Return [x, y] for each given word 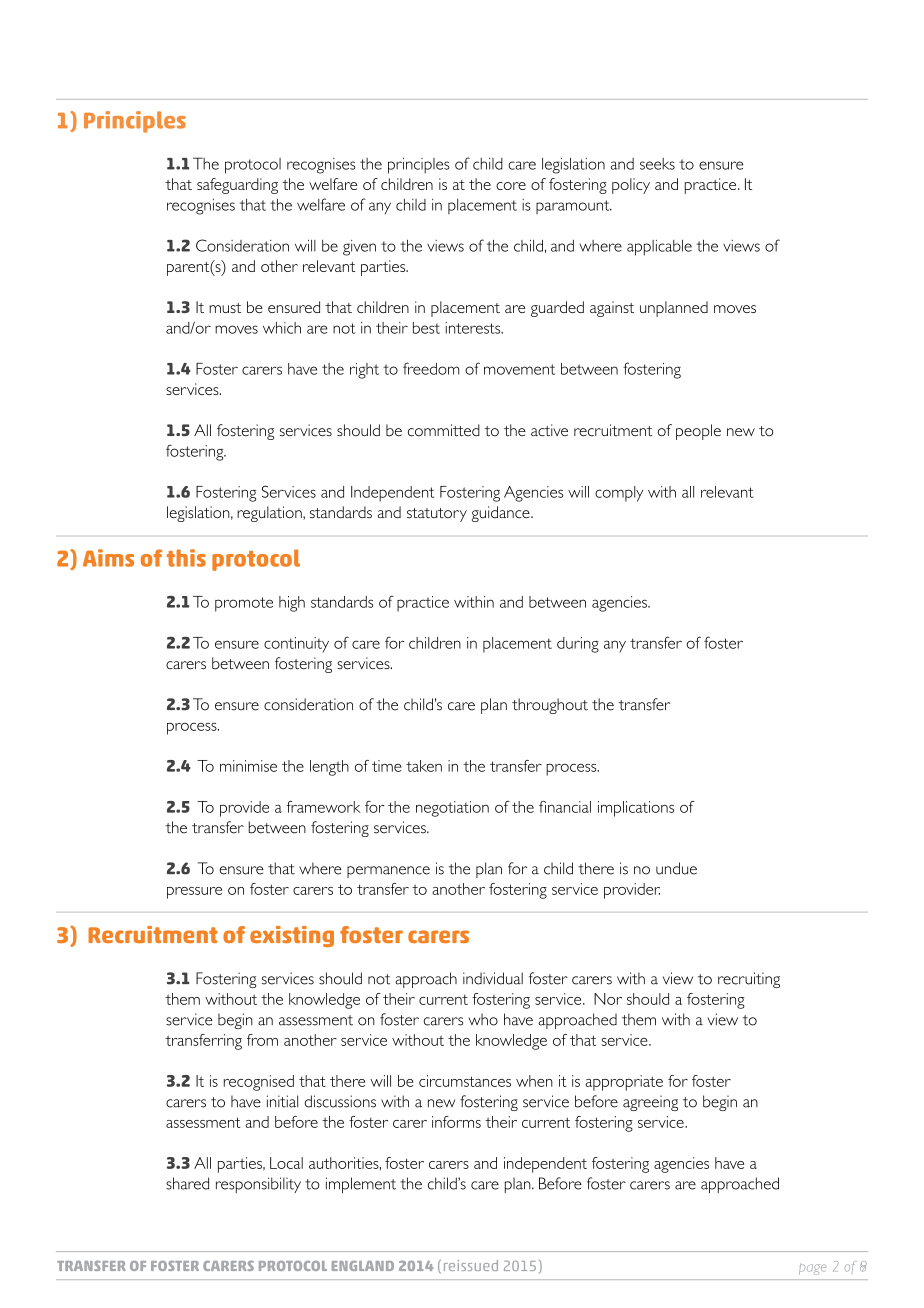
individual [493, 978]
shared [187, 1183]
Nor [608, 999]
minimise [248, 766]
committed [444, 430]
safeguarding [237, 186]
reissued [471, 1265]
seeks [657, 164]
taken [424, 766]
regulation [270, 514]
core [511, 186]
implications [636, 809]
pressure [194, 893]
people [698, 432]
